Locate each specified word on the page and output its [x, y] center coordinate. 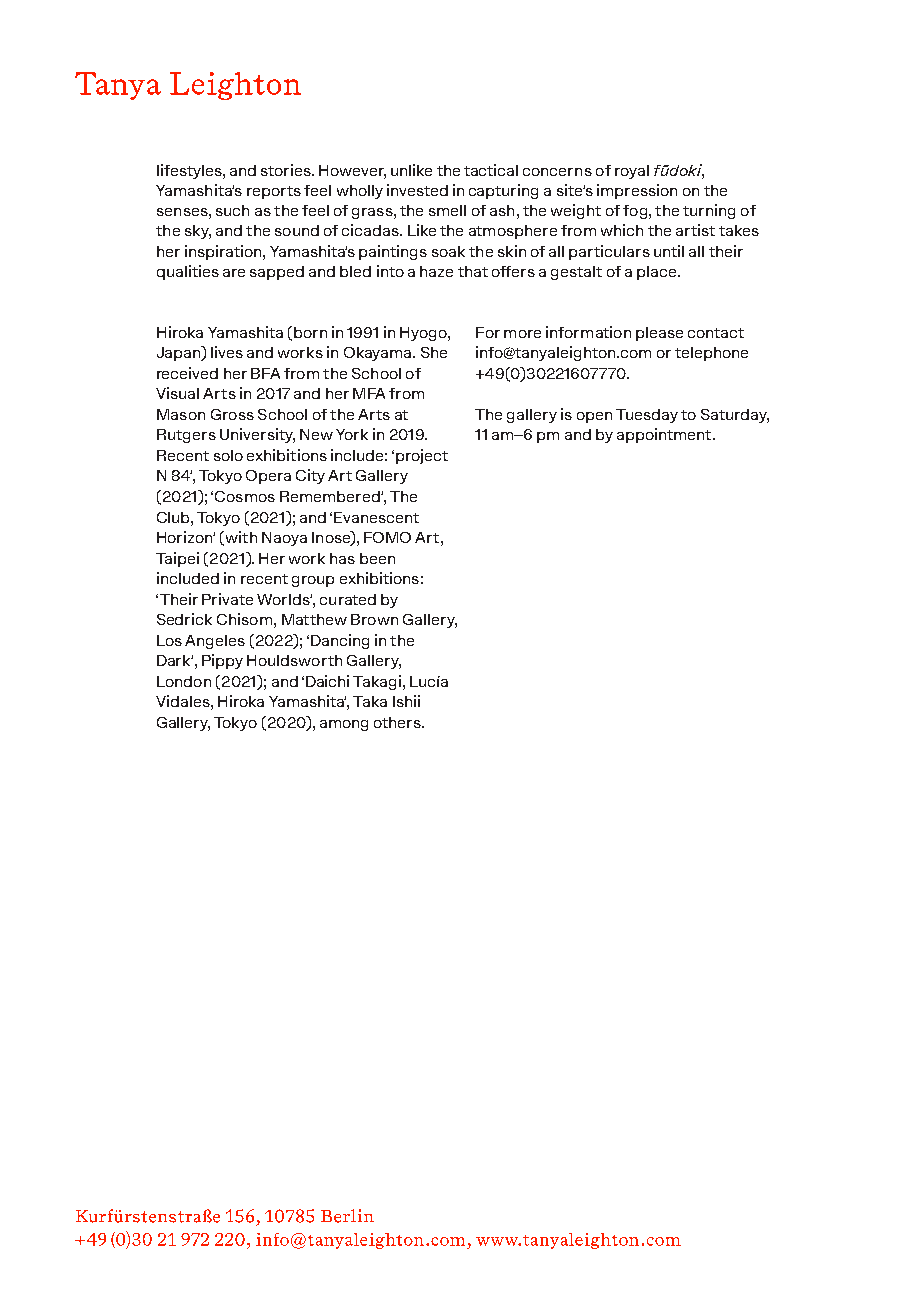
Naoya [284, 539]
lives [227, 352]
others [398, 722]
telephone [711, 354]
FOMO [387, 537]
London [184, 681]
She [434, 352]
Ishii [406, 701]
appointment [665, 435]
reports [274, 192]
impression [637, 191]
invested [417, 190]
